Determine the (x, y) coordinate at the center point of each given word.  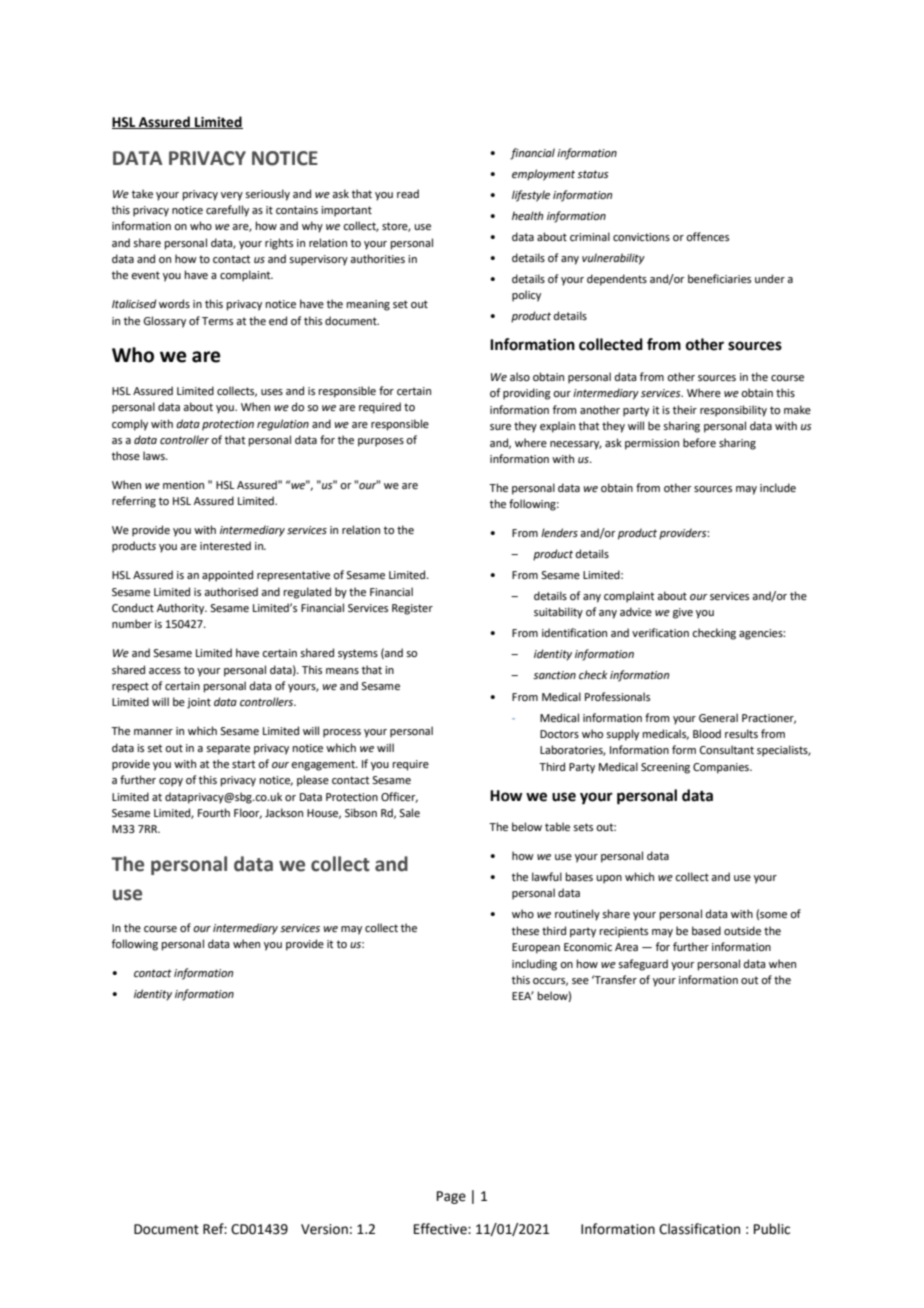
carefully (227, 211)
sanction (554, 675)
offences (707, 236)
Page (451, 1197)
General (718, 717)
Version (324, 1229)
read (408, 193)
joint (199, 703)
